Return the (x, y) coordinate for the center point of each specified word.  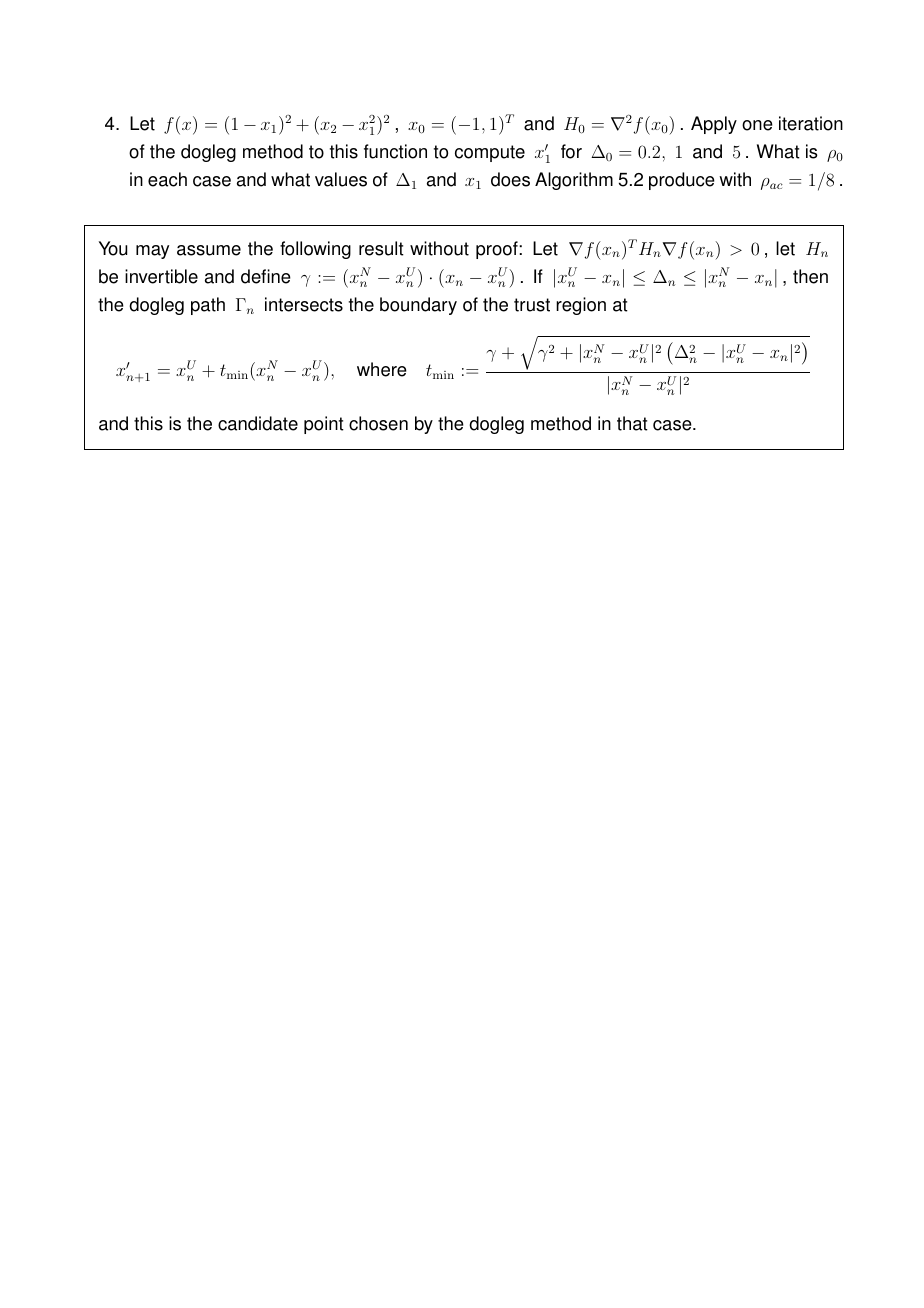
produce (682, 181)
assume (209, 250)
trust (532, 305)
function (395, 151)
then (810, 276)
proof (498, 250)
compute (490, 153)
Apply (714, 125)
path (208, 306)
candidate (258, 423)
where (382, 369)
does (510, 179)
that (632, 423)
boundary (418, 306)
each (167, 179)
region (581, 306)
